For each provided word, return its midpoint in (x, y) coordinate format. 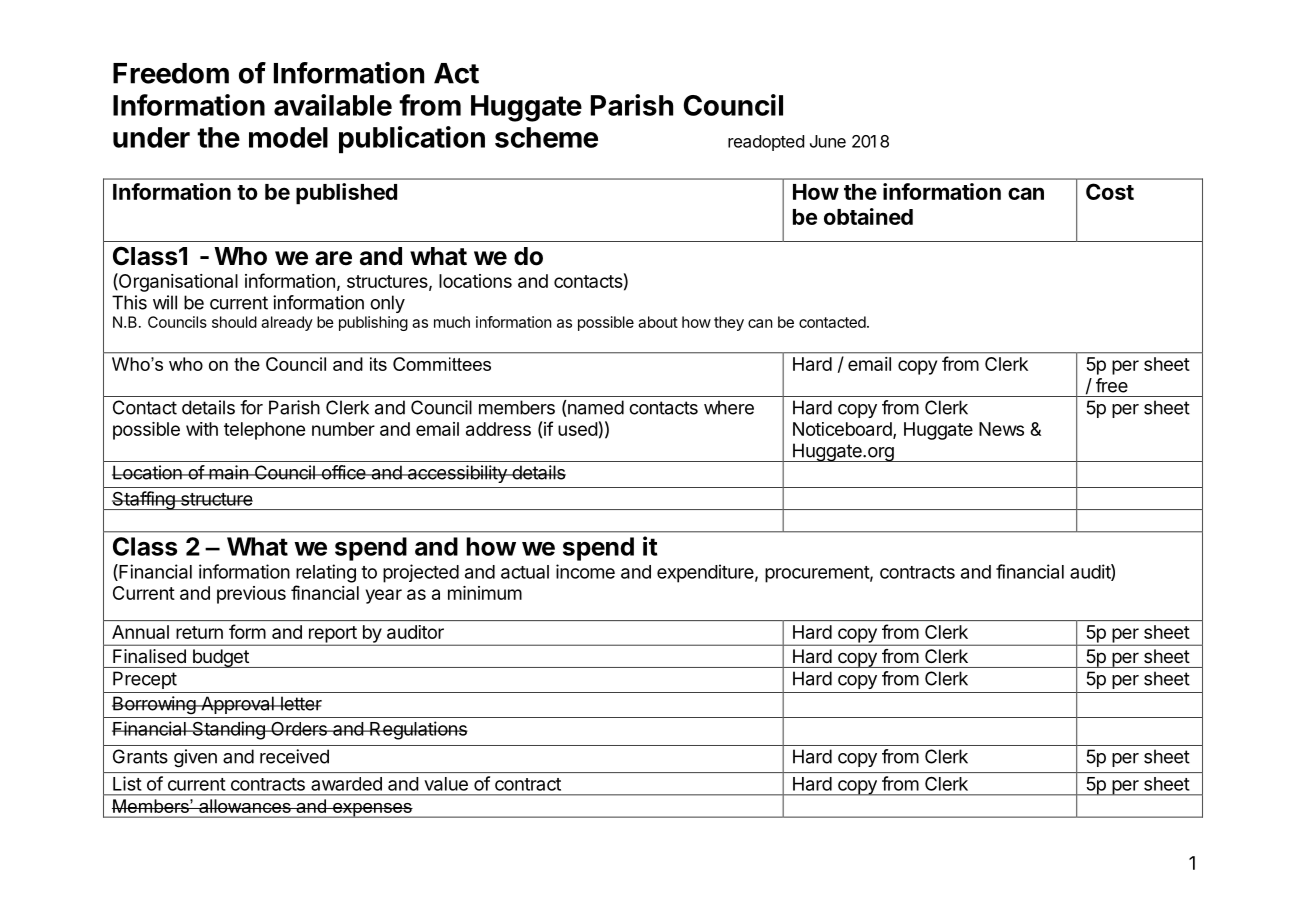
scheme (546, 137)
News (1001, 429)
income (585, 571)
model (288, 137)
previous (251, 595)
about (658, 322)
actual (525, 572)
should (234, 322)
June (828, 141)
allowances (245, 806)
